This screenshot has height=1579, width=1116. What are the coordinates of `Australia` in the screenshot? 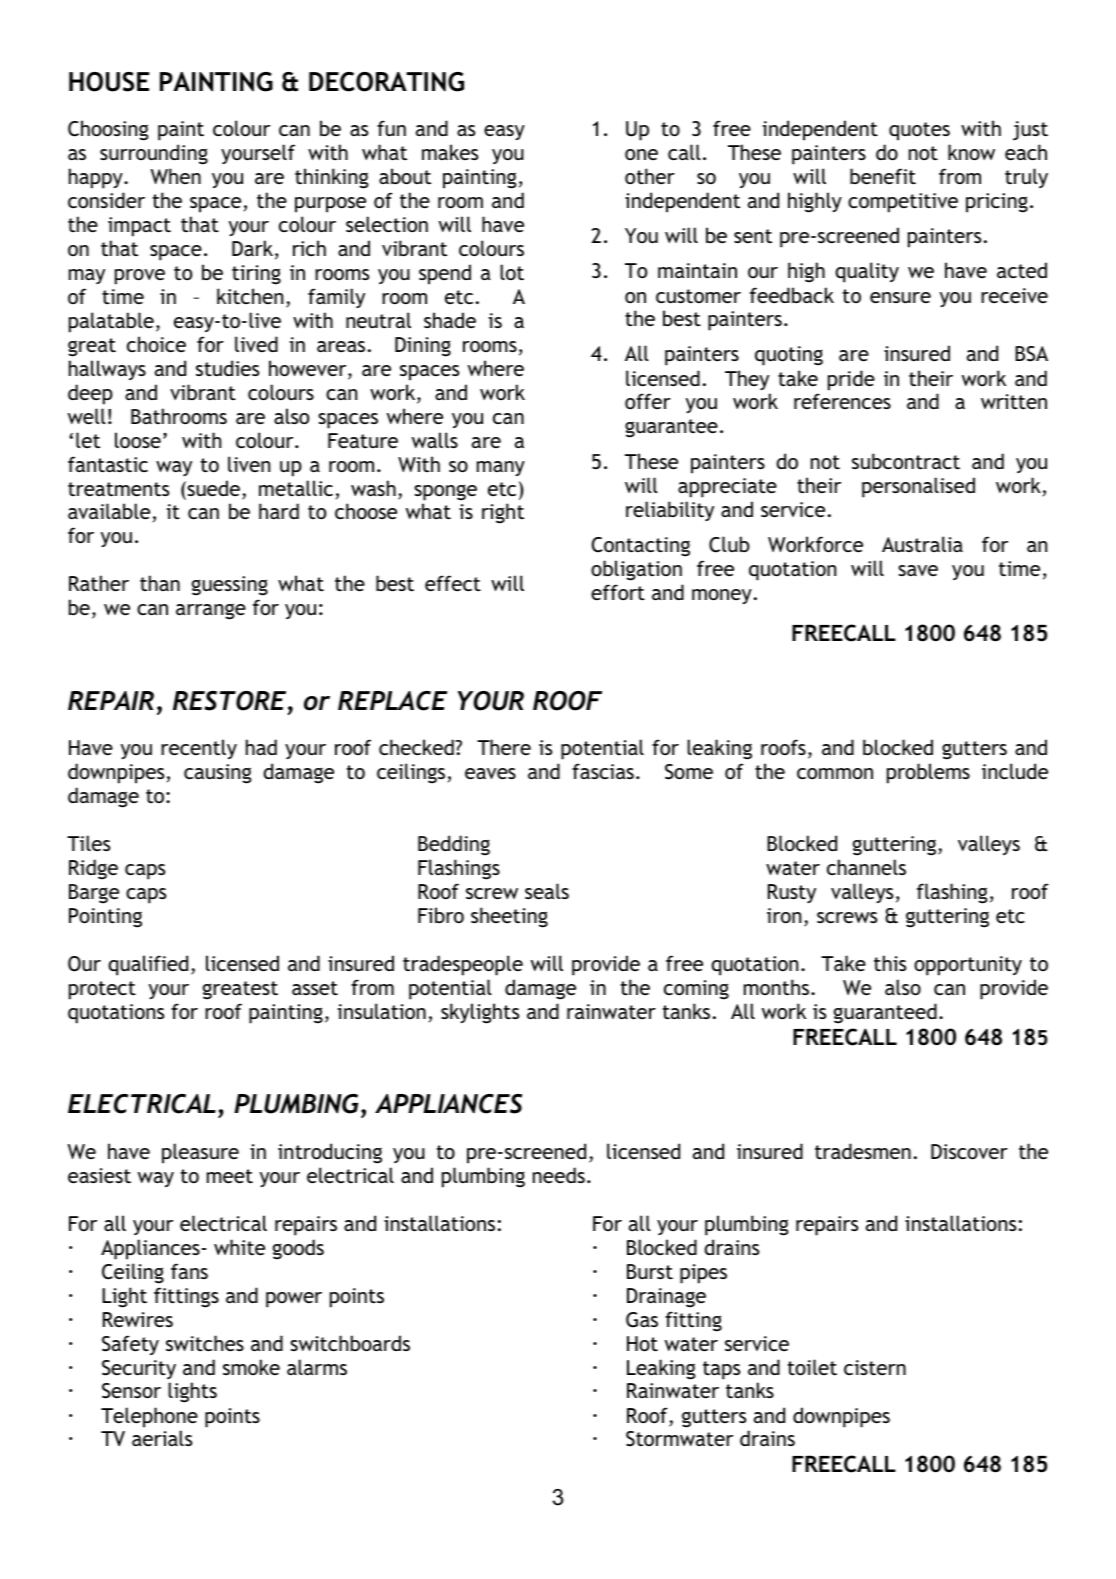 It's located at (922, 544).
